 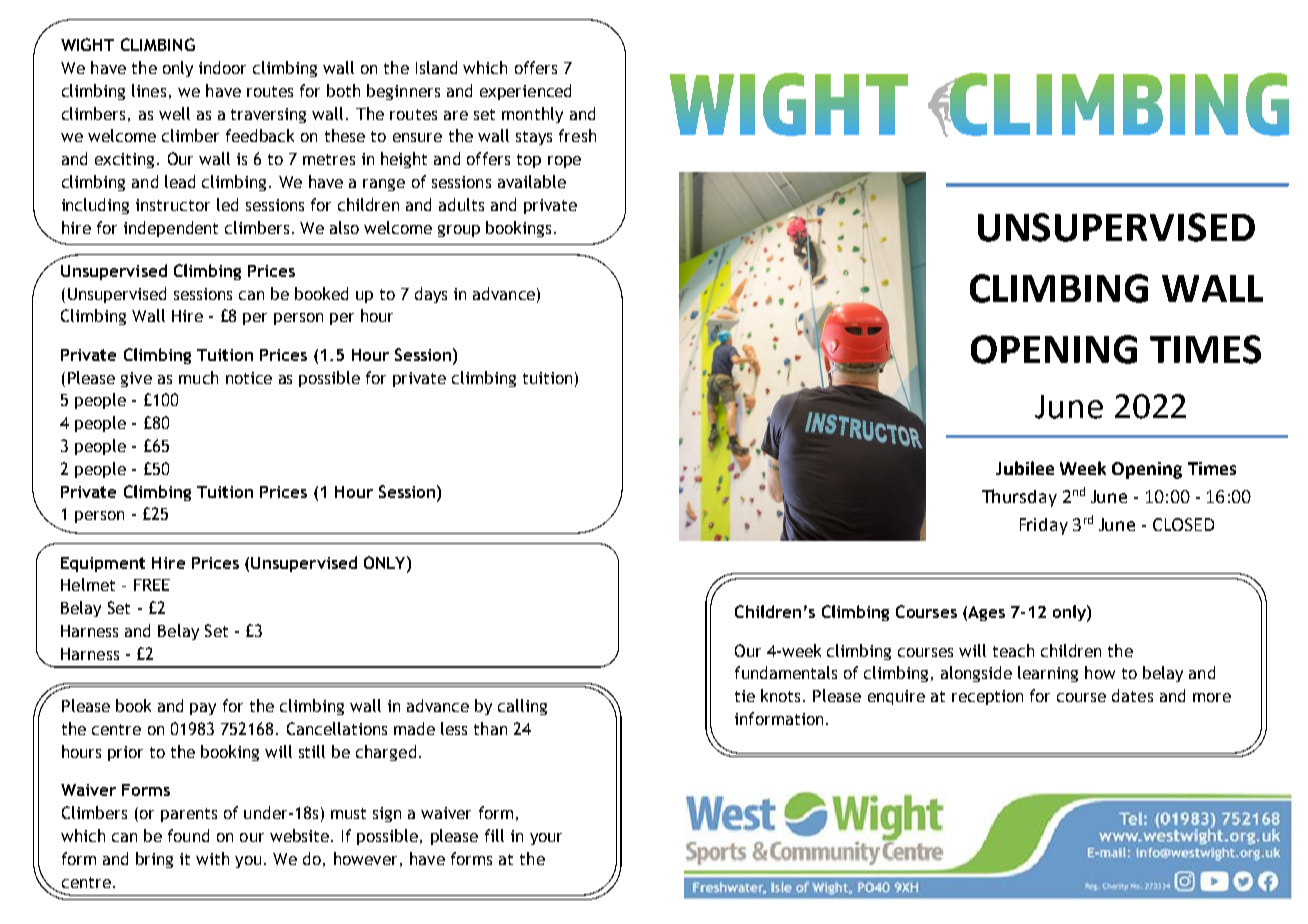 I want to click on found, so click(x=188, y=835).
